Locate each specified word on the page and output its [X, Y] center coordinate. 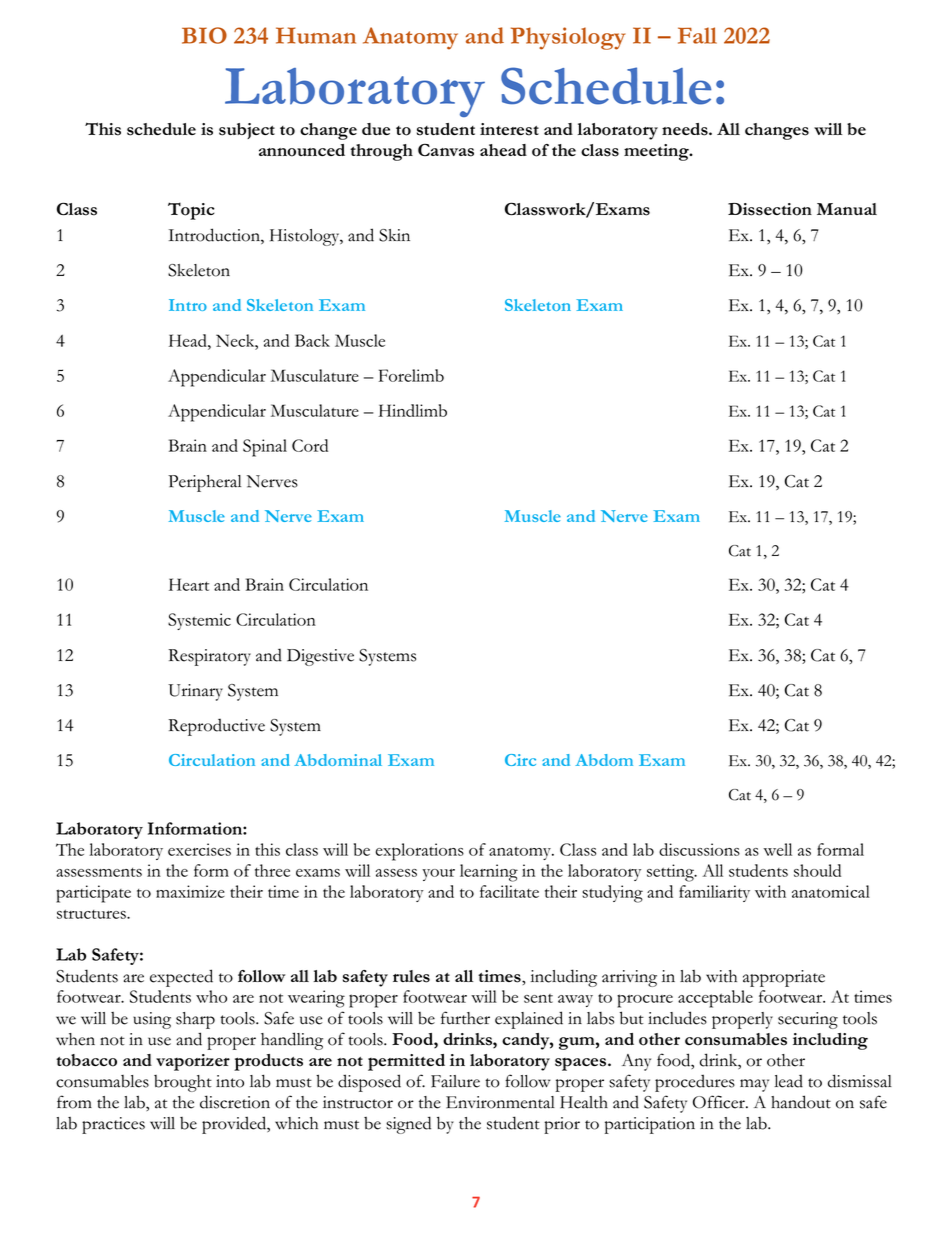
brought [183, 1083]
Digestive [320, 657]
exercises [199, 849]
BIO [204, 35]
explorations [420, 852]
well [777, 849]
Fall [697, 35]
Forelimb [411, 375]
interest [509, 129]
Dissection [770, 209]
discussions [699, 849]
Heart [189, 584]
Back [312, 340]
